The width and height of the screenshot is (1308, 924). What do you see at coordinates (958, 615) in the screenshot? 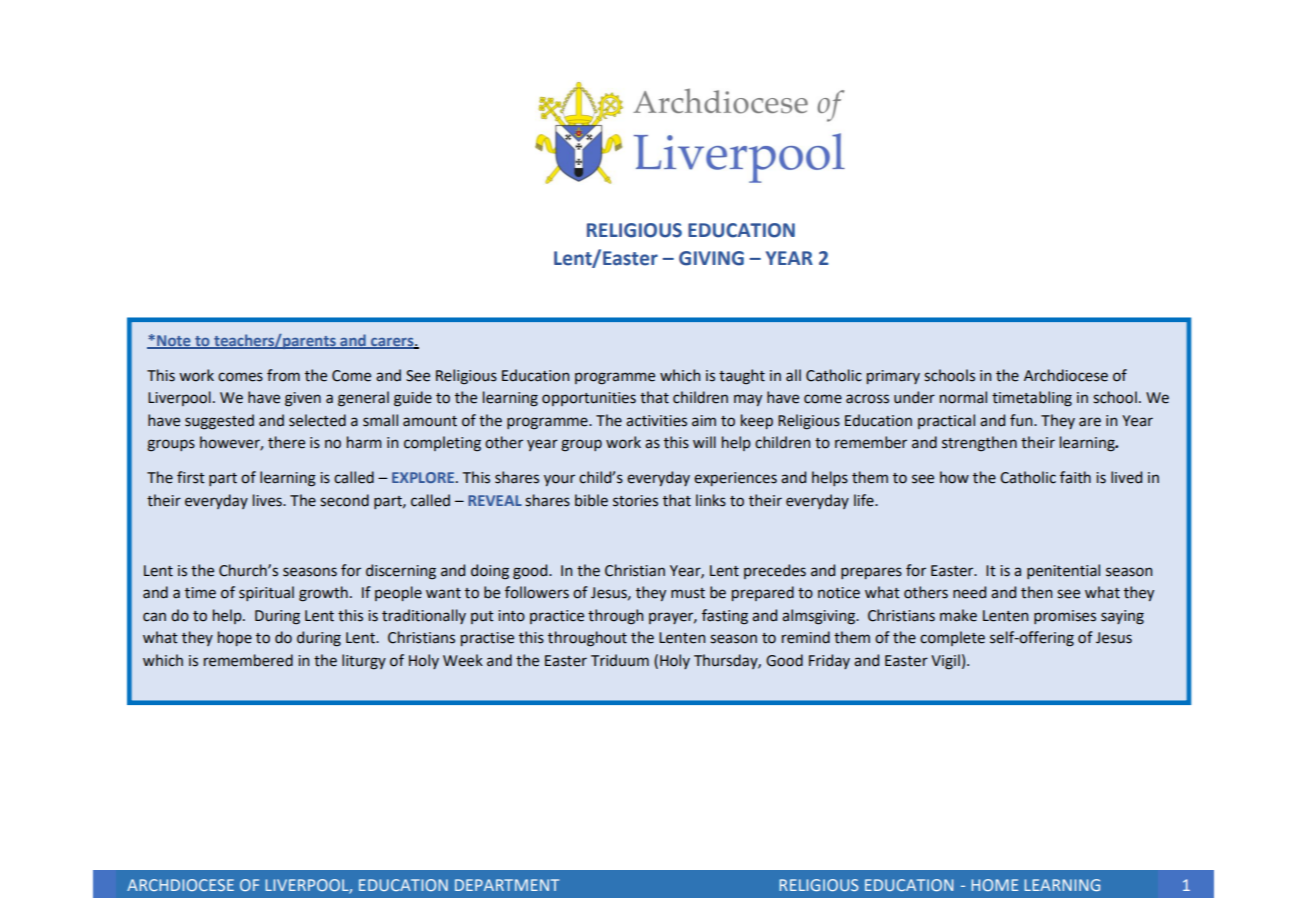
I see `make` at bounding box center [958, 615].
